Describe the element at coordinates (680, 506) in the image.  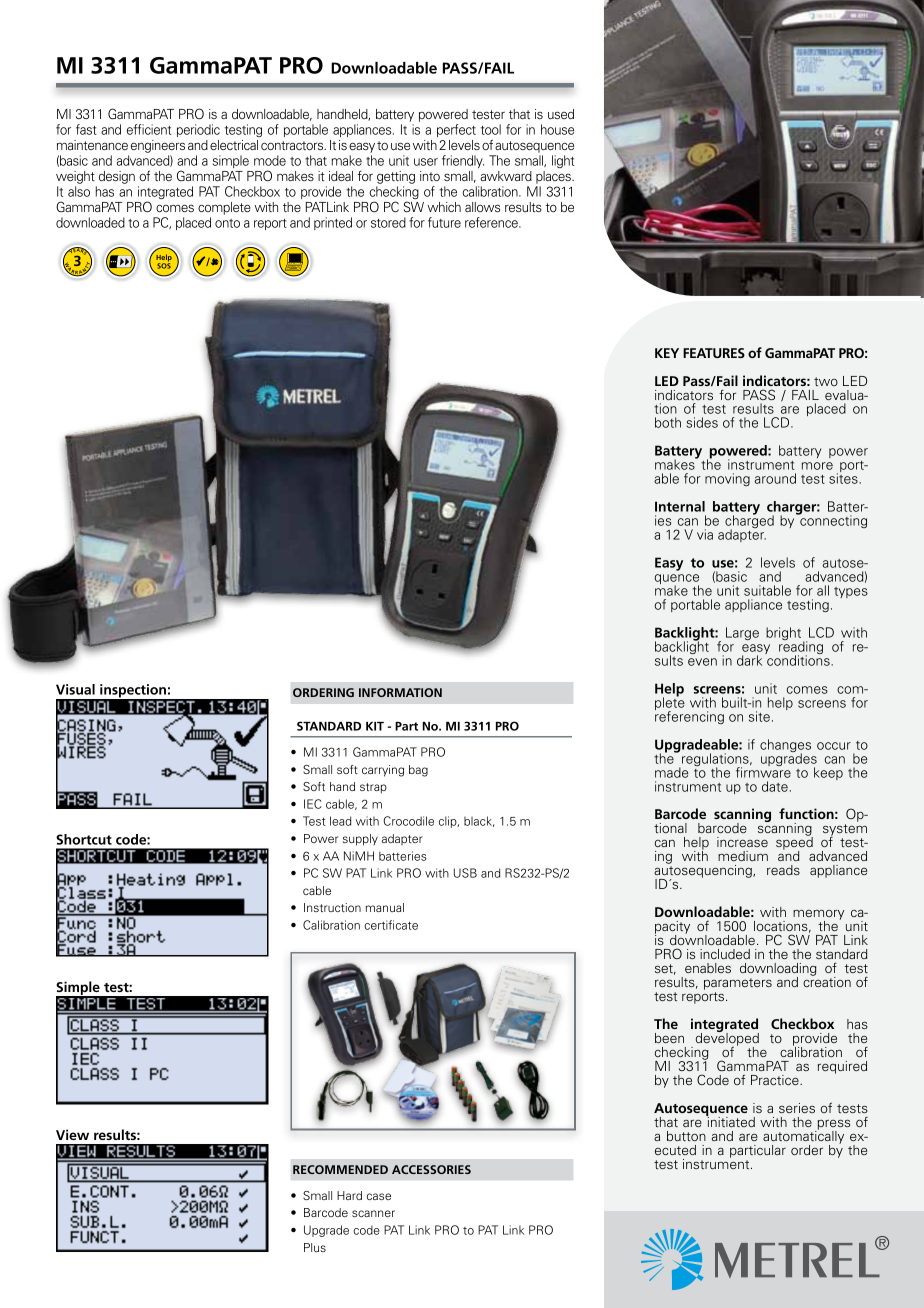
I see `Internal` at that location.
